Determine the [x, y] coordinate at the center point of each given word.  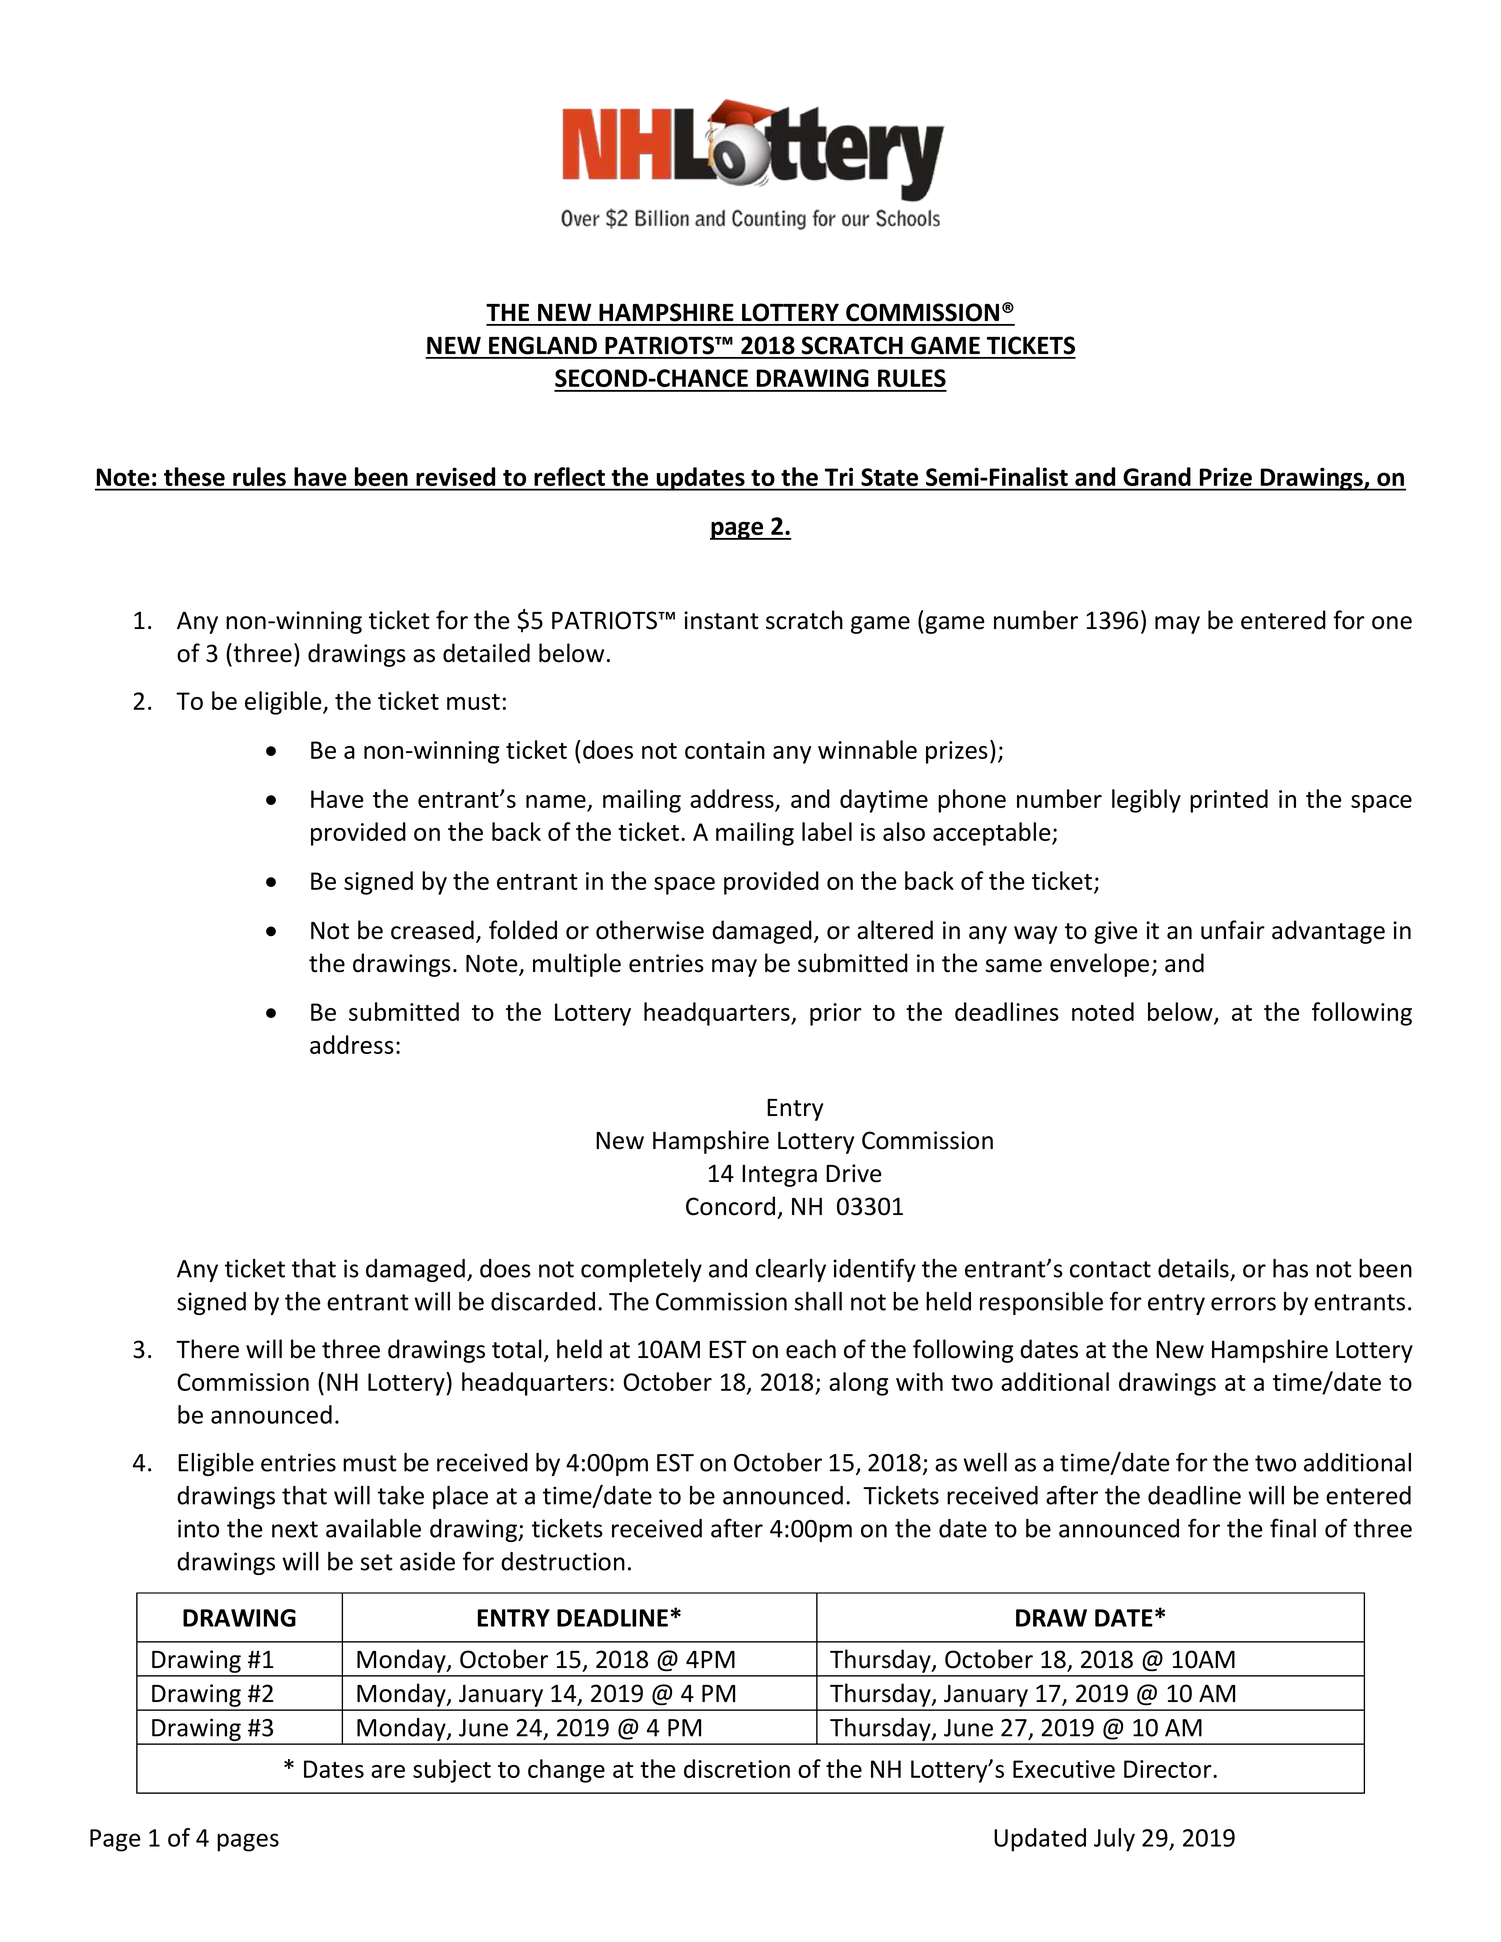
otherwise [650, 930]
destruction [563, 1561]
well [985, 1462]
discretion [737, 1768]
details [1193, 1268]
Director [1169, 1769]
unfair [1233, 930]
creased [432, 930]
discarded [543, 1301]
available [373, 1528]
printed [1229, 801]
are [388, 1771]
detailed [486, 653]
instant [721, 620]
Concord [730, 1206]
